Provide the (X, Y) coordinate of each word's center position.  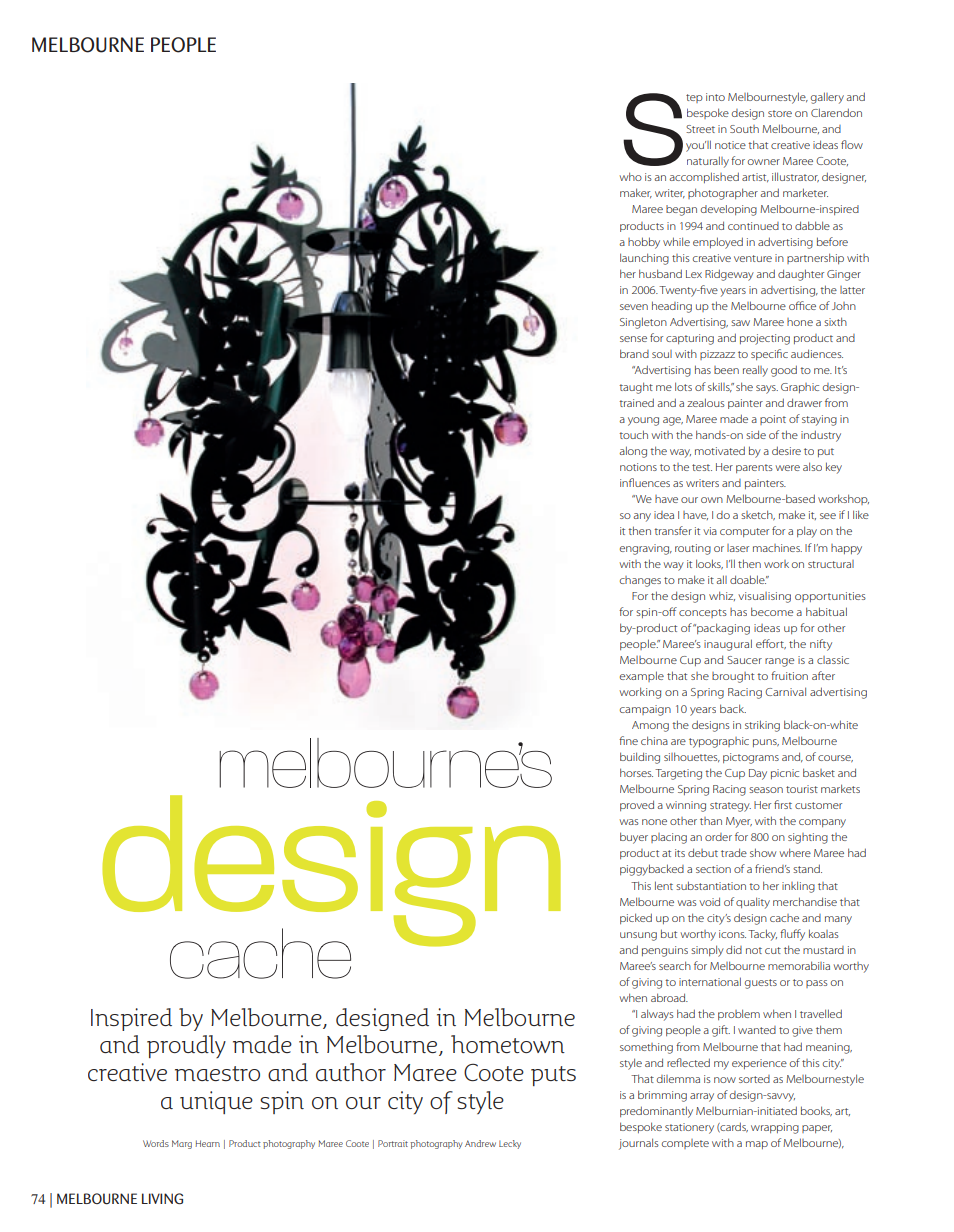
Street (700, 129)
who (630, 176)
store (780, 113)
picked (636, 918)
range (779, 662)
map (757, 1145)
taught (636, 388)
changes (640, 581)
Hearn (207, 1143)
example (642, 676)
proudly (186, 1046)
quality (753, 903)
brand (634, 353)
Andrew (480, 1143)
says (767, 389)
